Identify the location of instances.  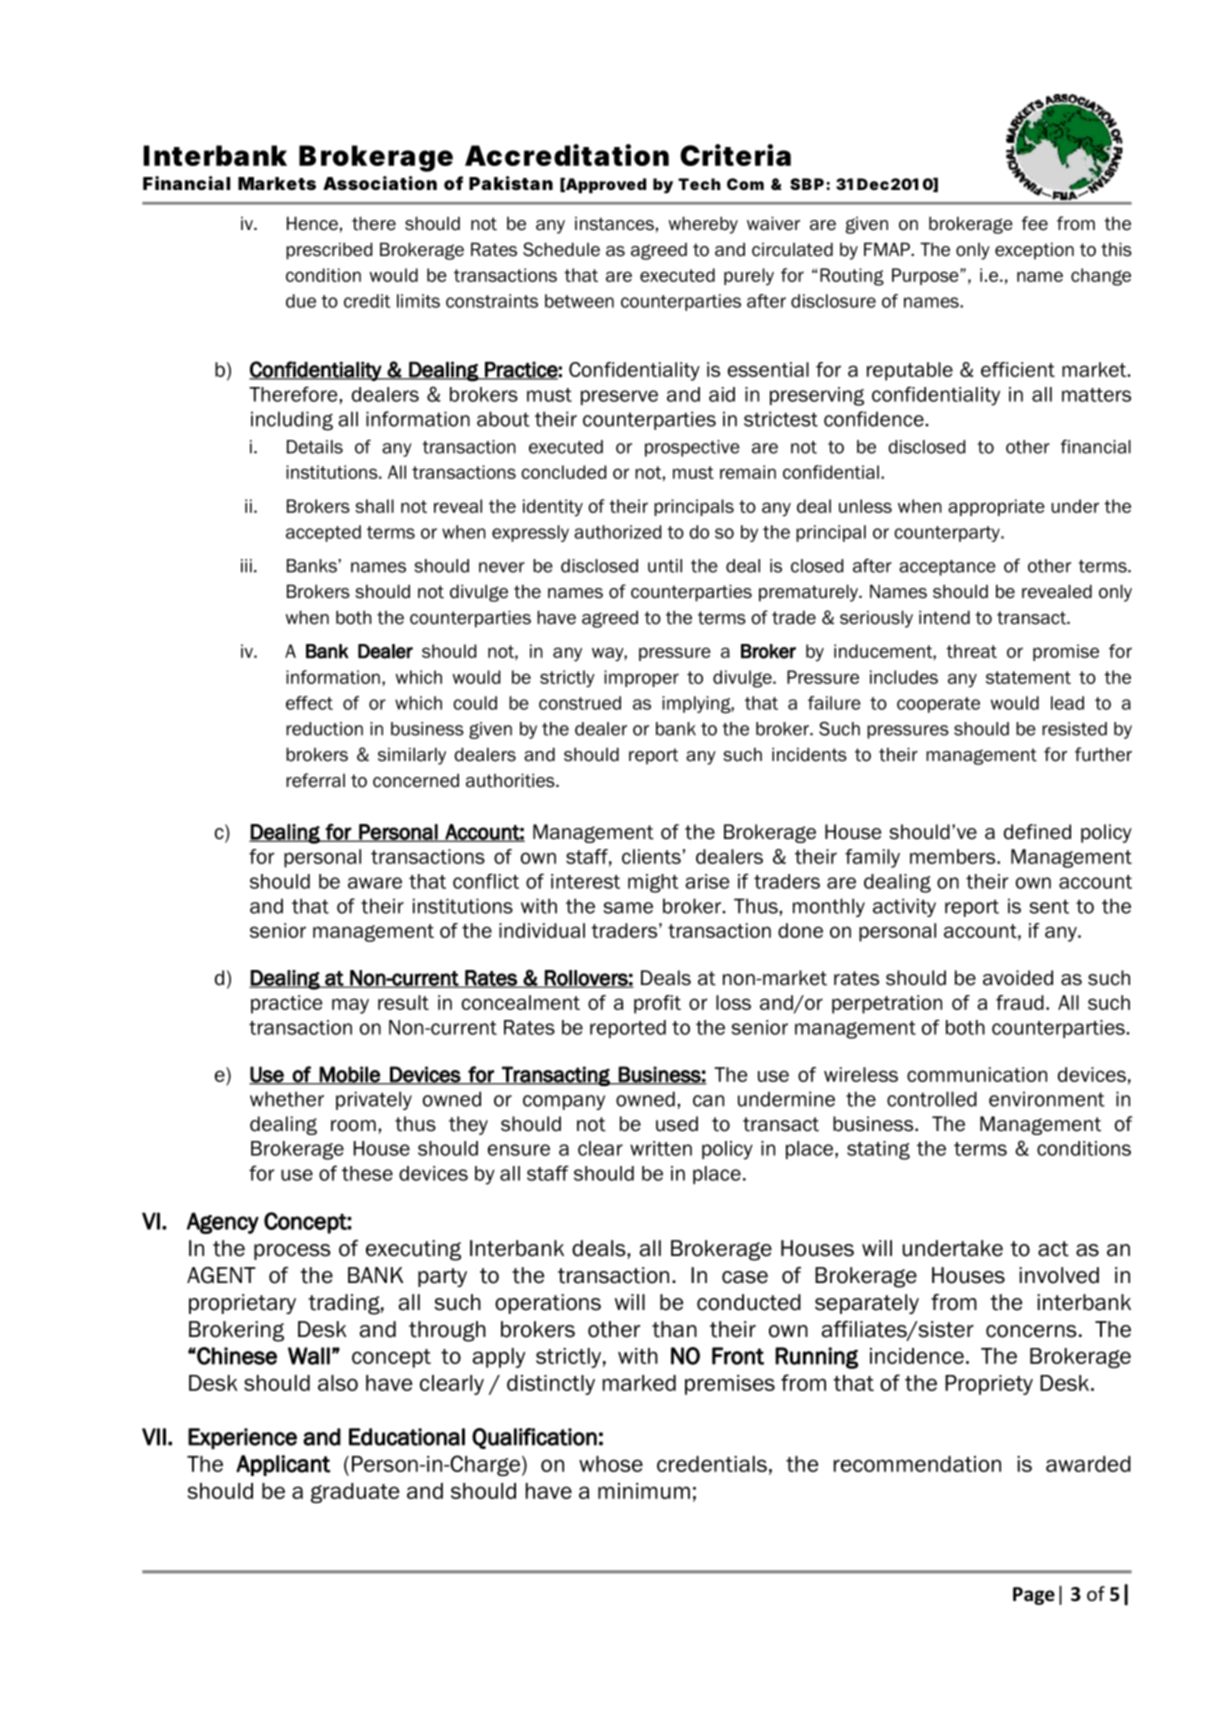
(614, 224).
